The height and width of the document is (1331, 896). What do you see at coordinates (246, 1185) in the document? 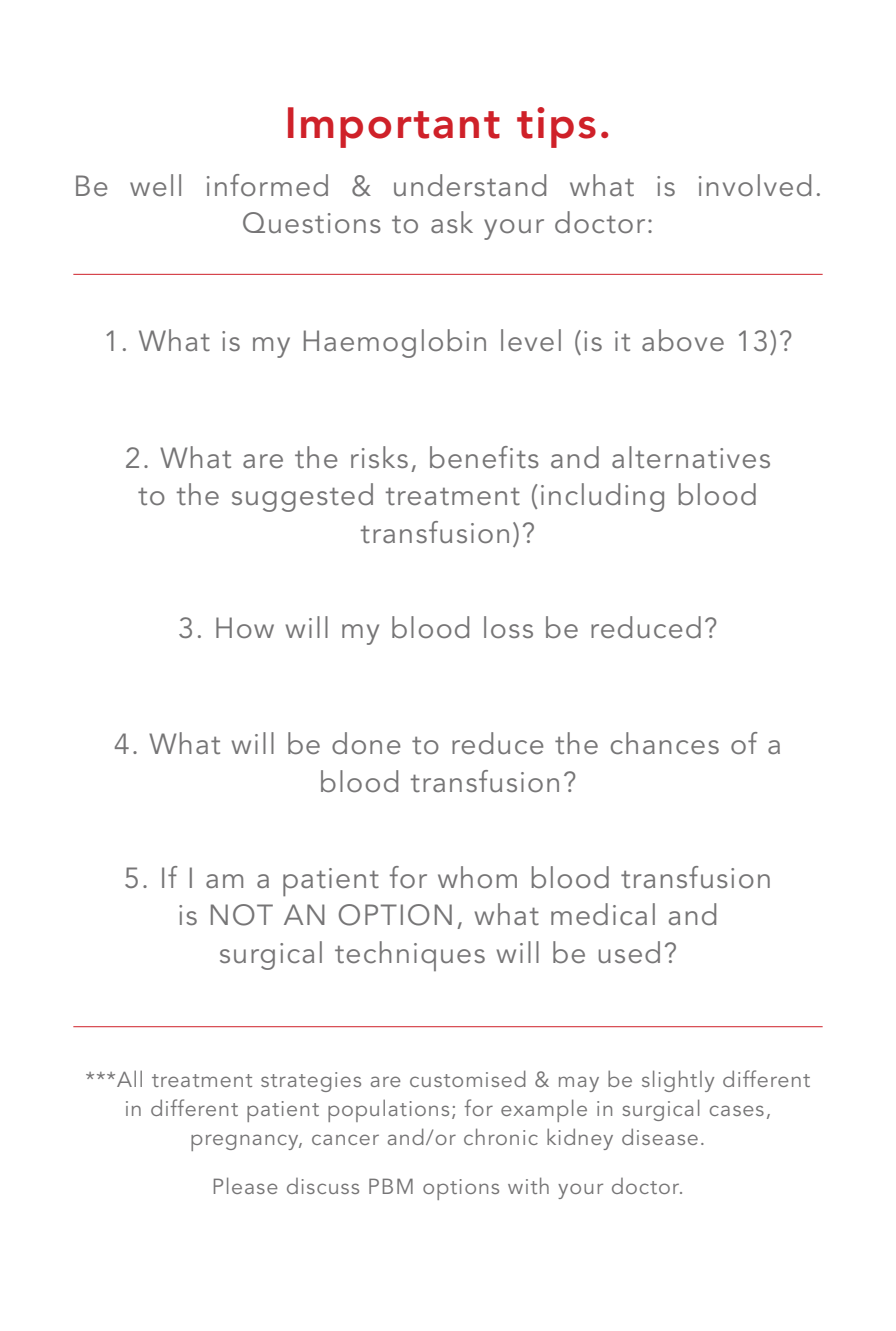
I see `Please` at bounding box center [246, 1185].
